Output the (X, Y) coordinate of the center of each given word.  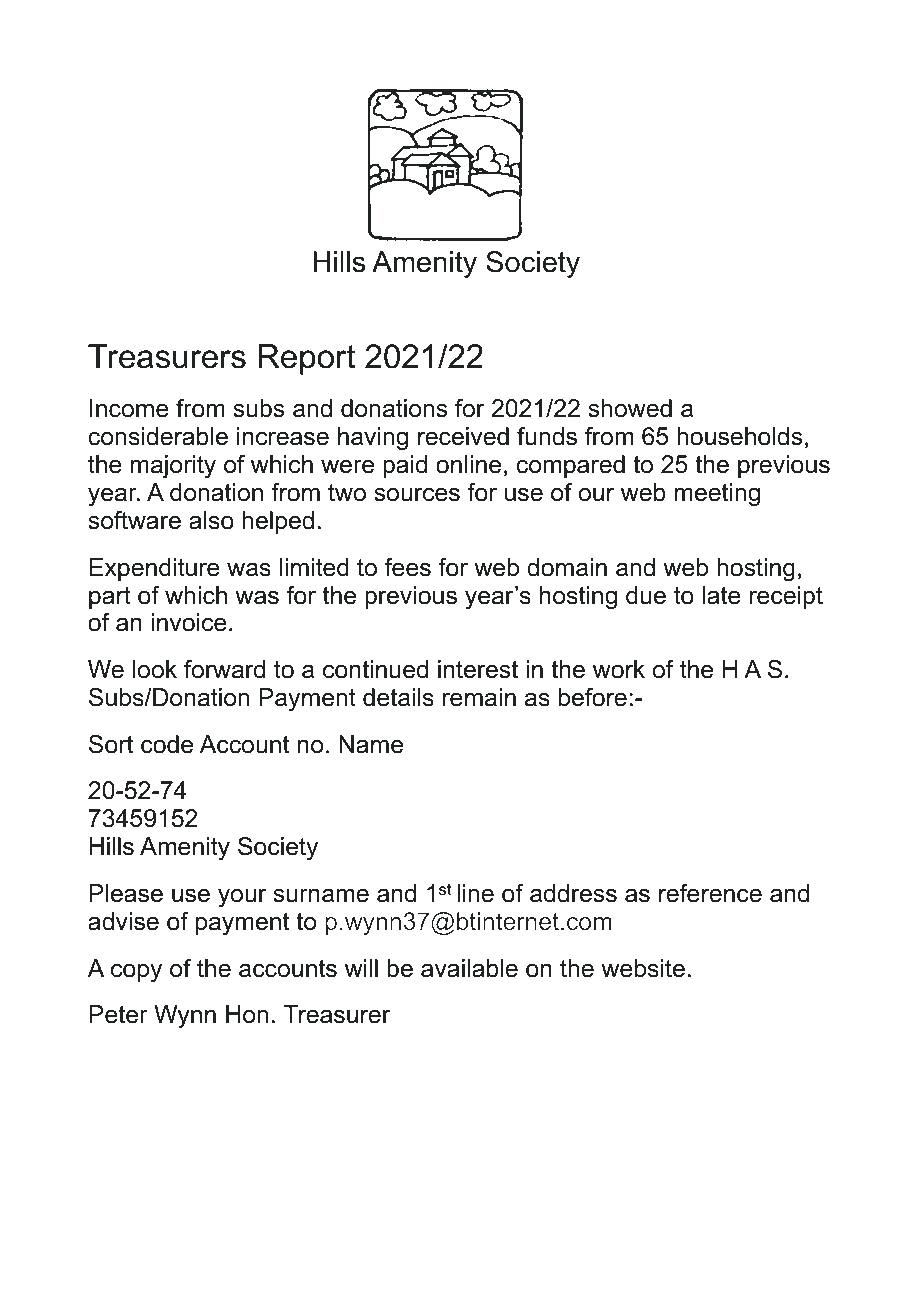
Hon (247, 1014)
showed (630, 408)
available (469, 968)
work (619, 669)
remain (479, 697)
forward (224, 669)
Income (129, 408)
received (463, 436)
